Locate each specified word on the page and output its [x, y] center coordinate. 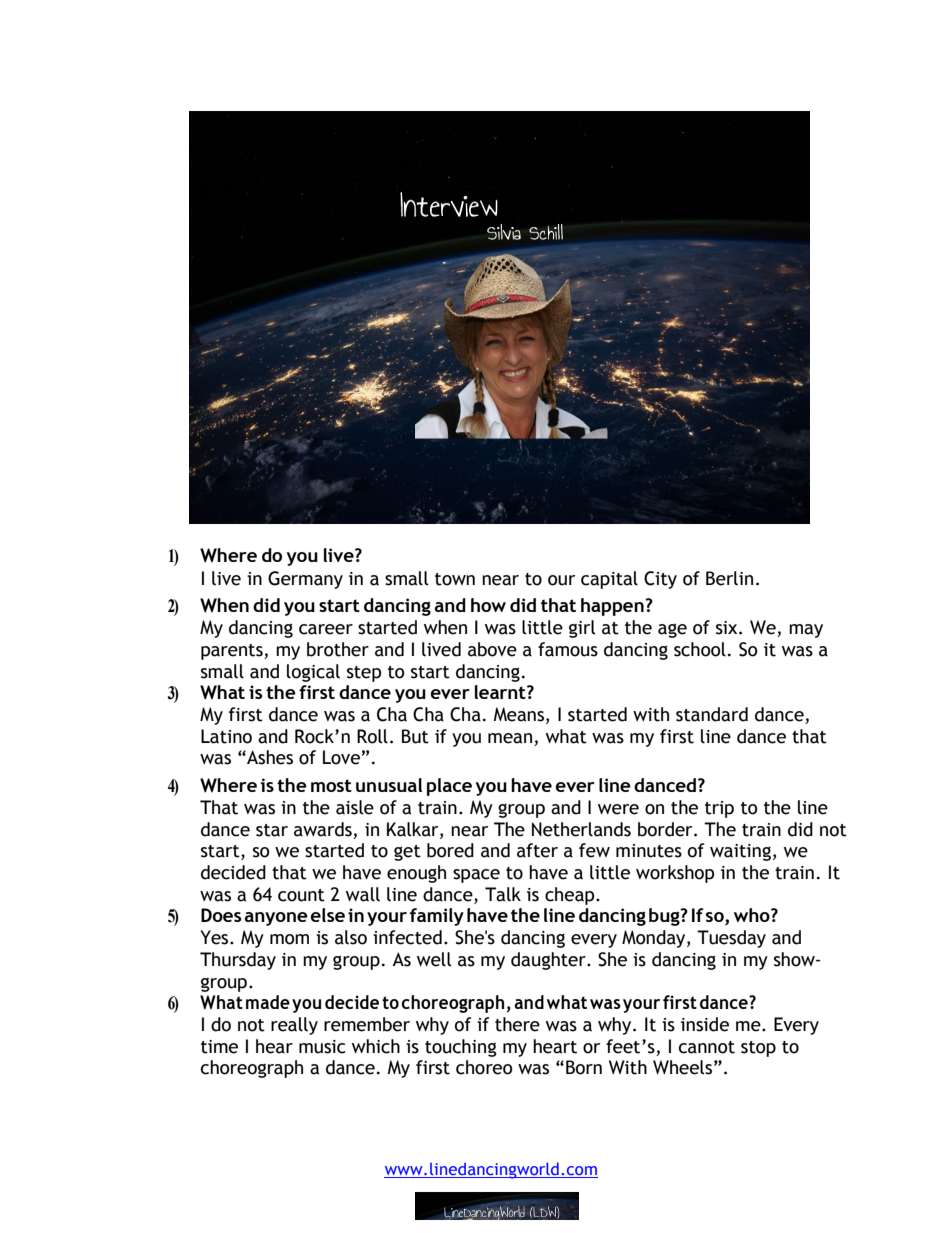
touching [461, 1048]
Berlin [729, 578]
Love [341, 757]
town [455, 579]
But [415, 736]
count [301, 895]
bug [665, 917]
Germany [305, 580]
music [322, 1047]
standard [712, 714]
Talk [503, 894]
